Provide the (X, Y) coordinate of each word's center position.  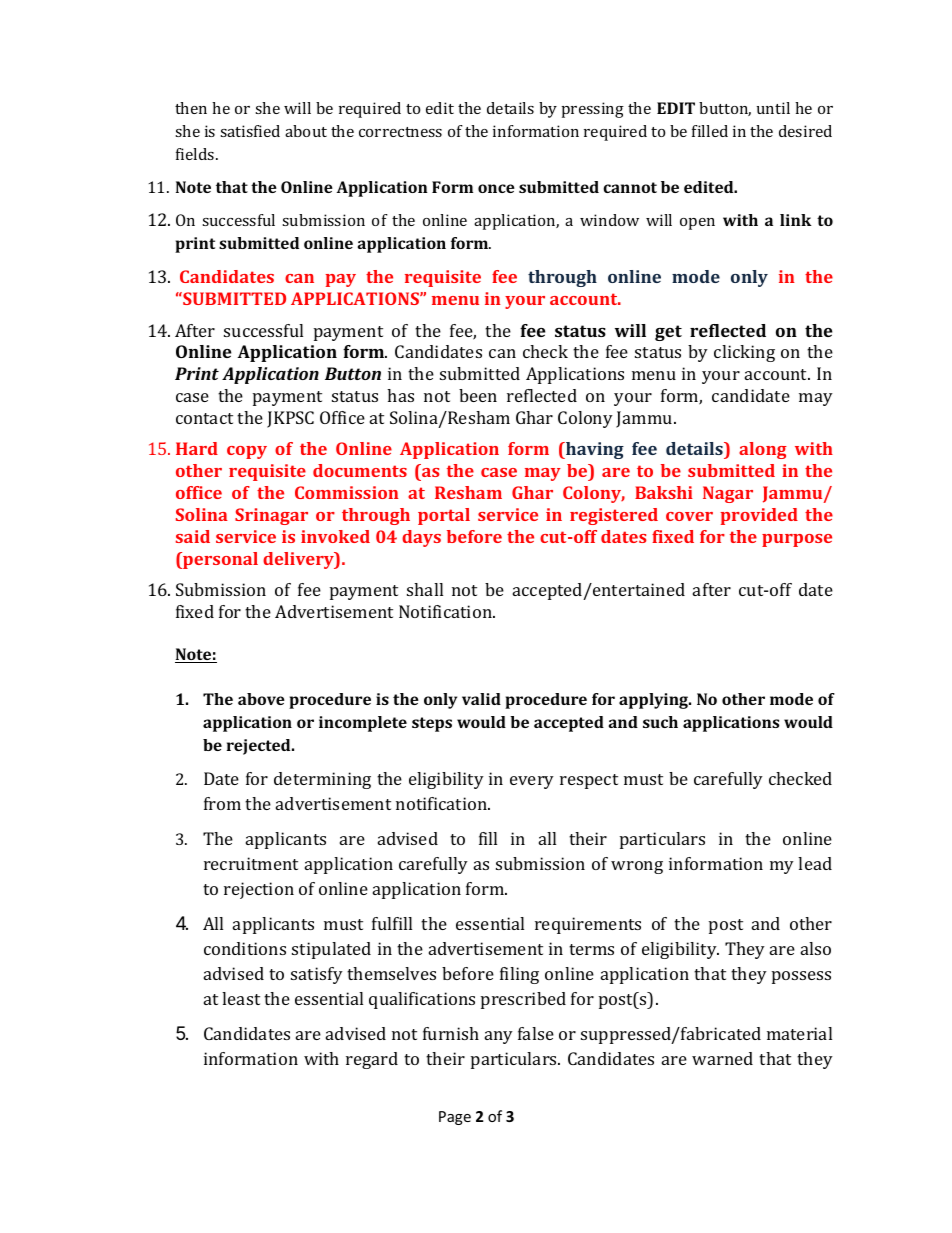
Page (455, 1118)
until (773, 108)
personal (219, 560)
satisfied (250, 131)
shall (425, 589)
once (496, 188)
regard (372, 1060)
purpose (797, 540)
